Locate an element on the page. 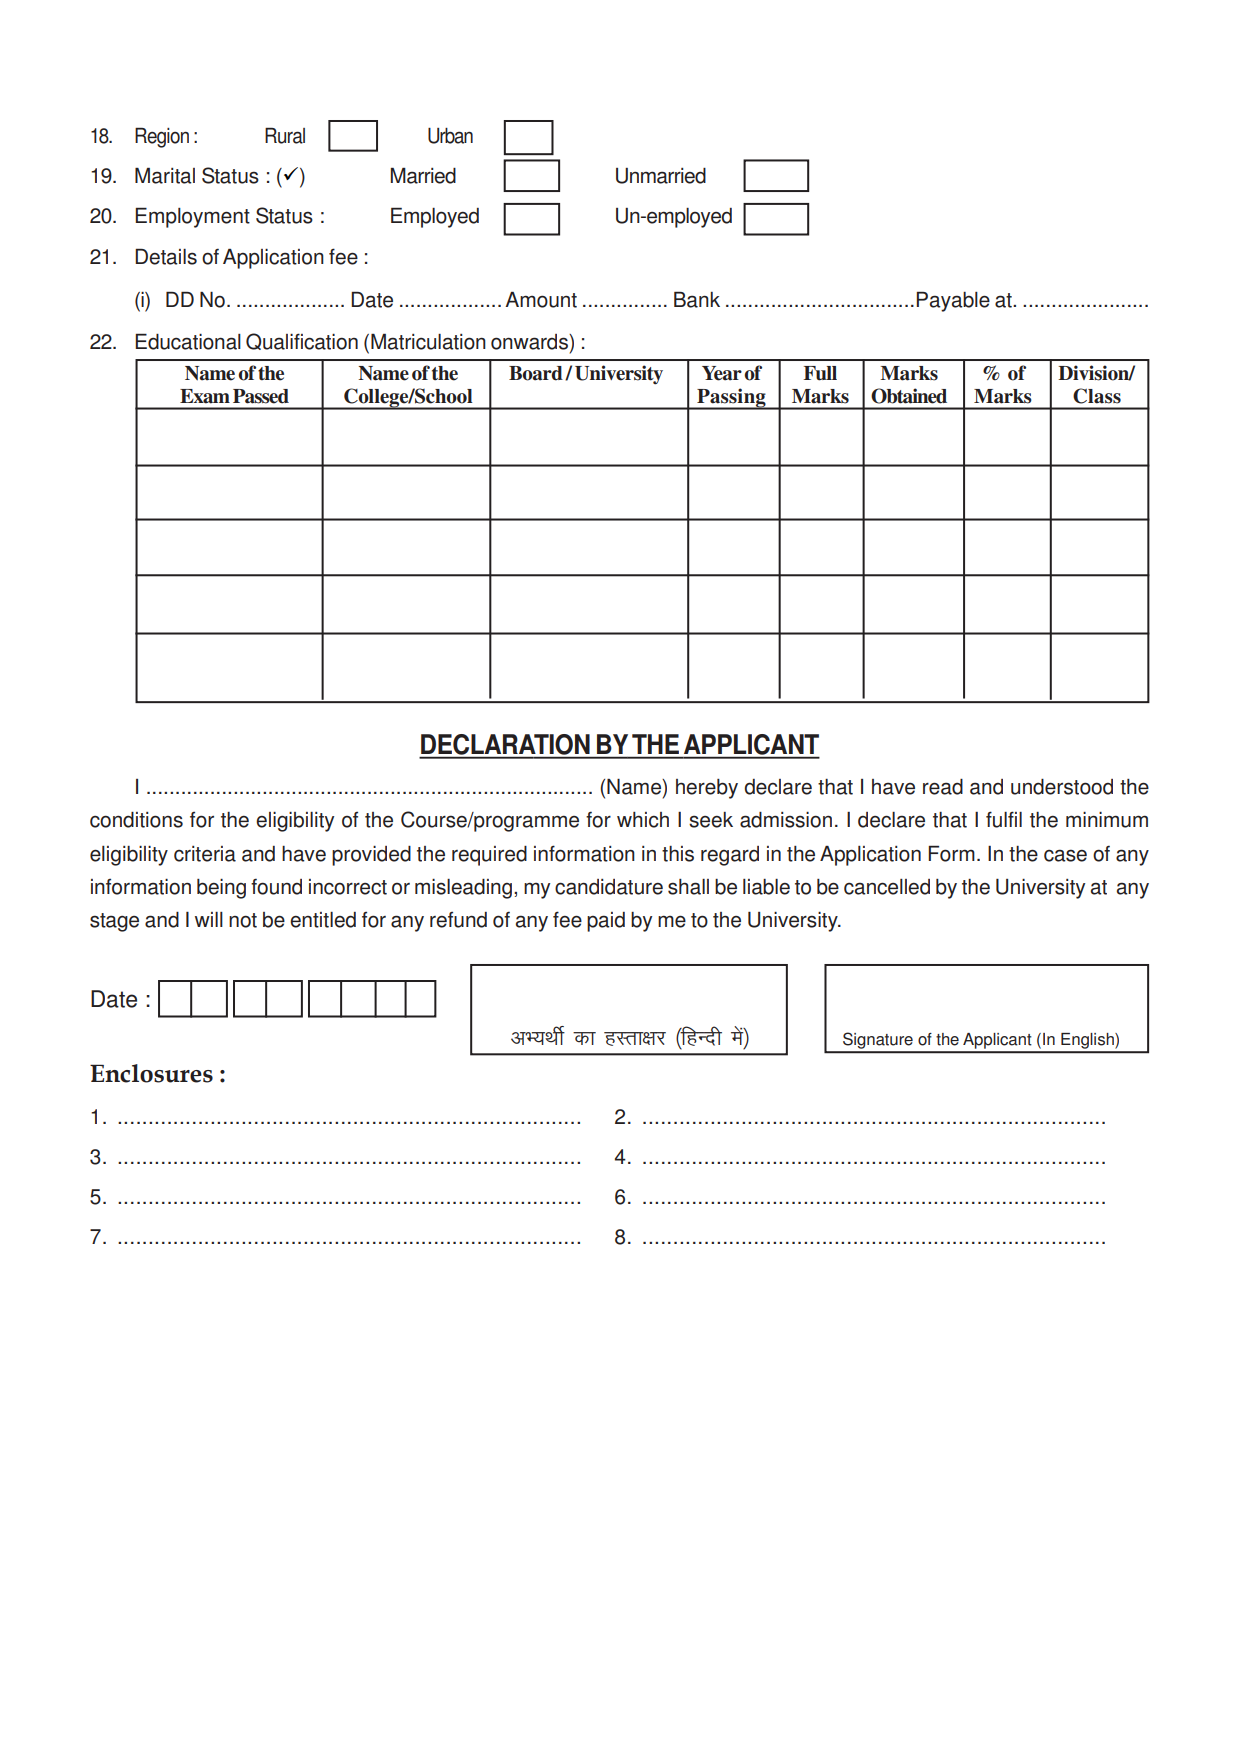  Marital is located at coordinates (165, 175).
